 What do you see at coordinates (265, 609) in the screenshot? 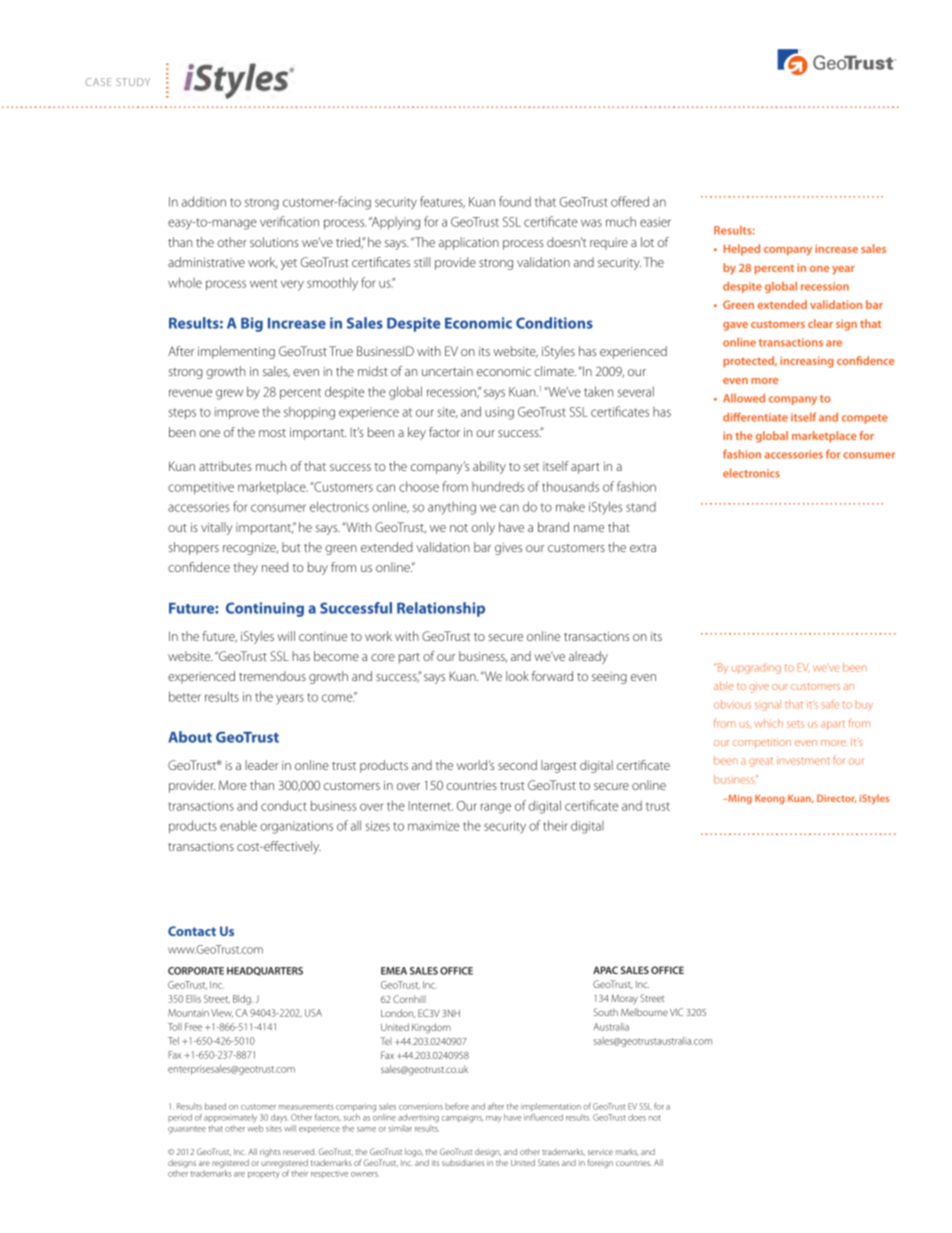
I see `Continuing` at bounding box center [265, 609].
